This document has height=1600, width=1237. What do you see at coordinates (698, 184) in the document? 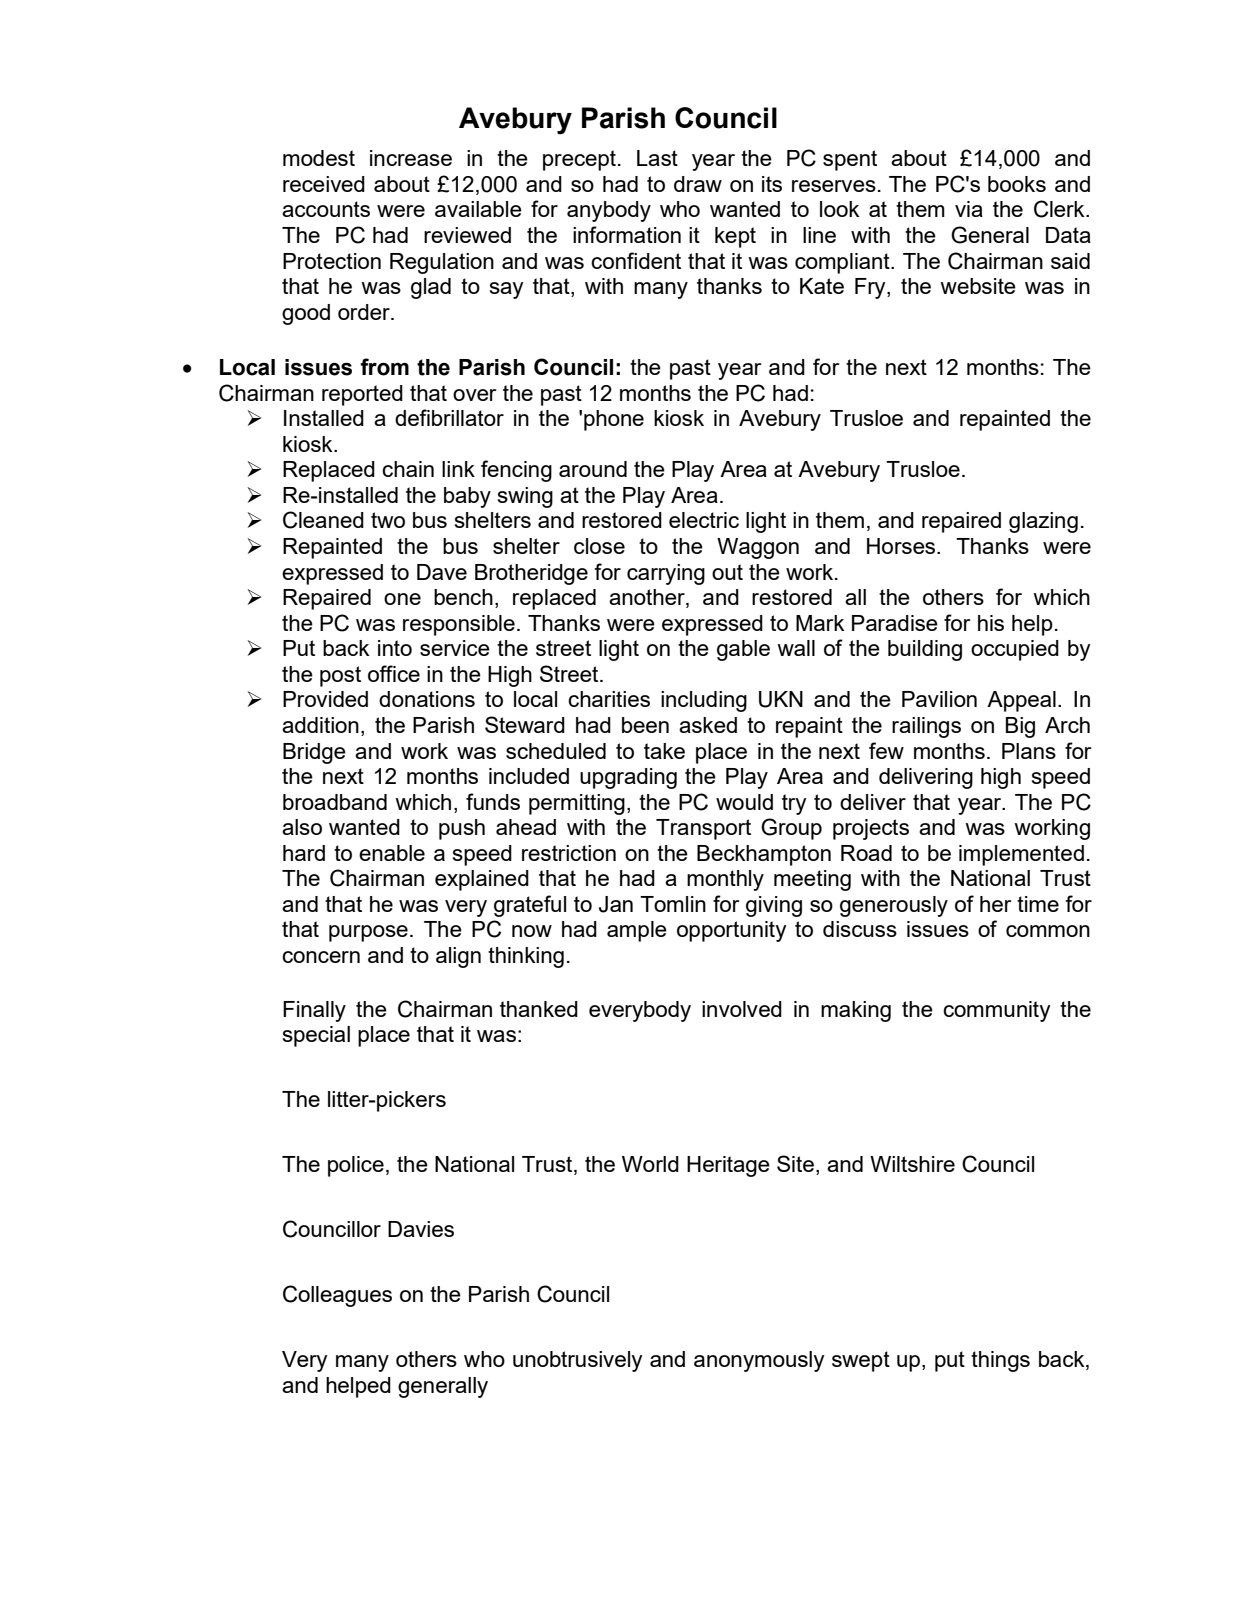
I see `draw` at bounding box center [698, 184].
